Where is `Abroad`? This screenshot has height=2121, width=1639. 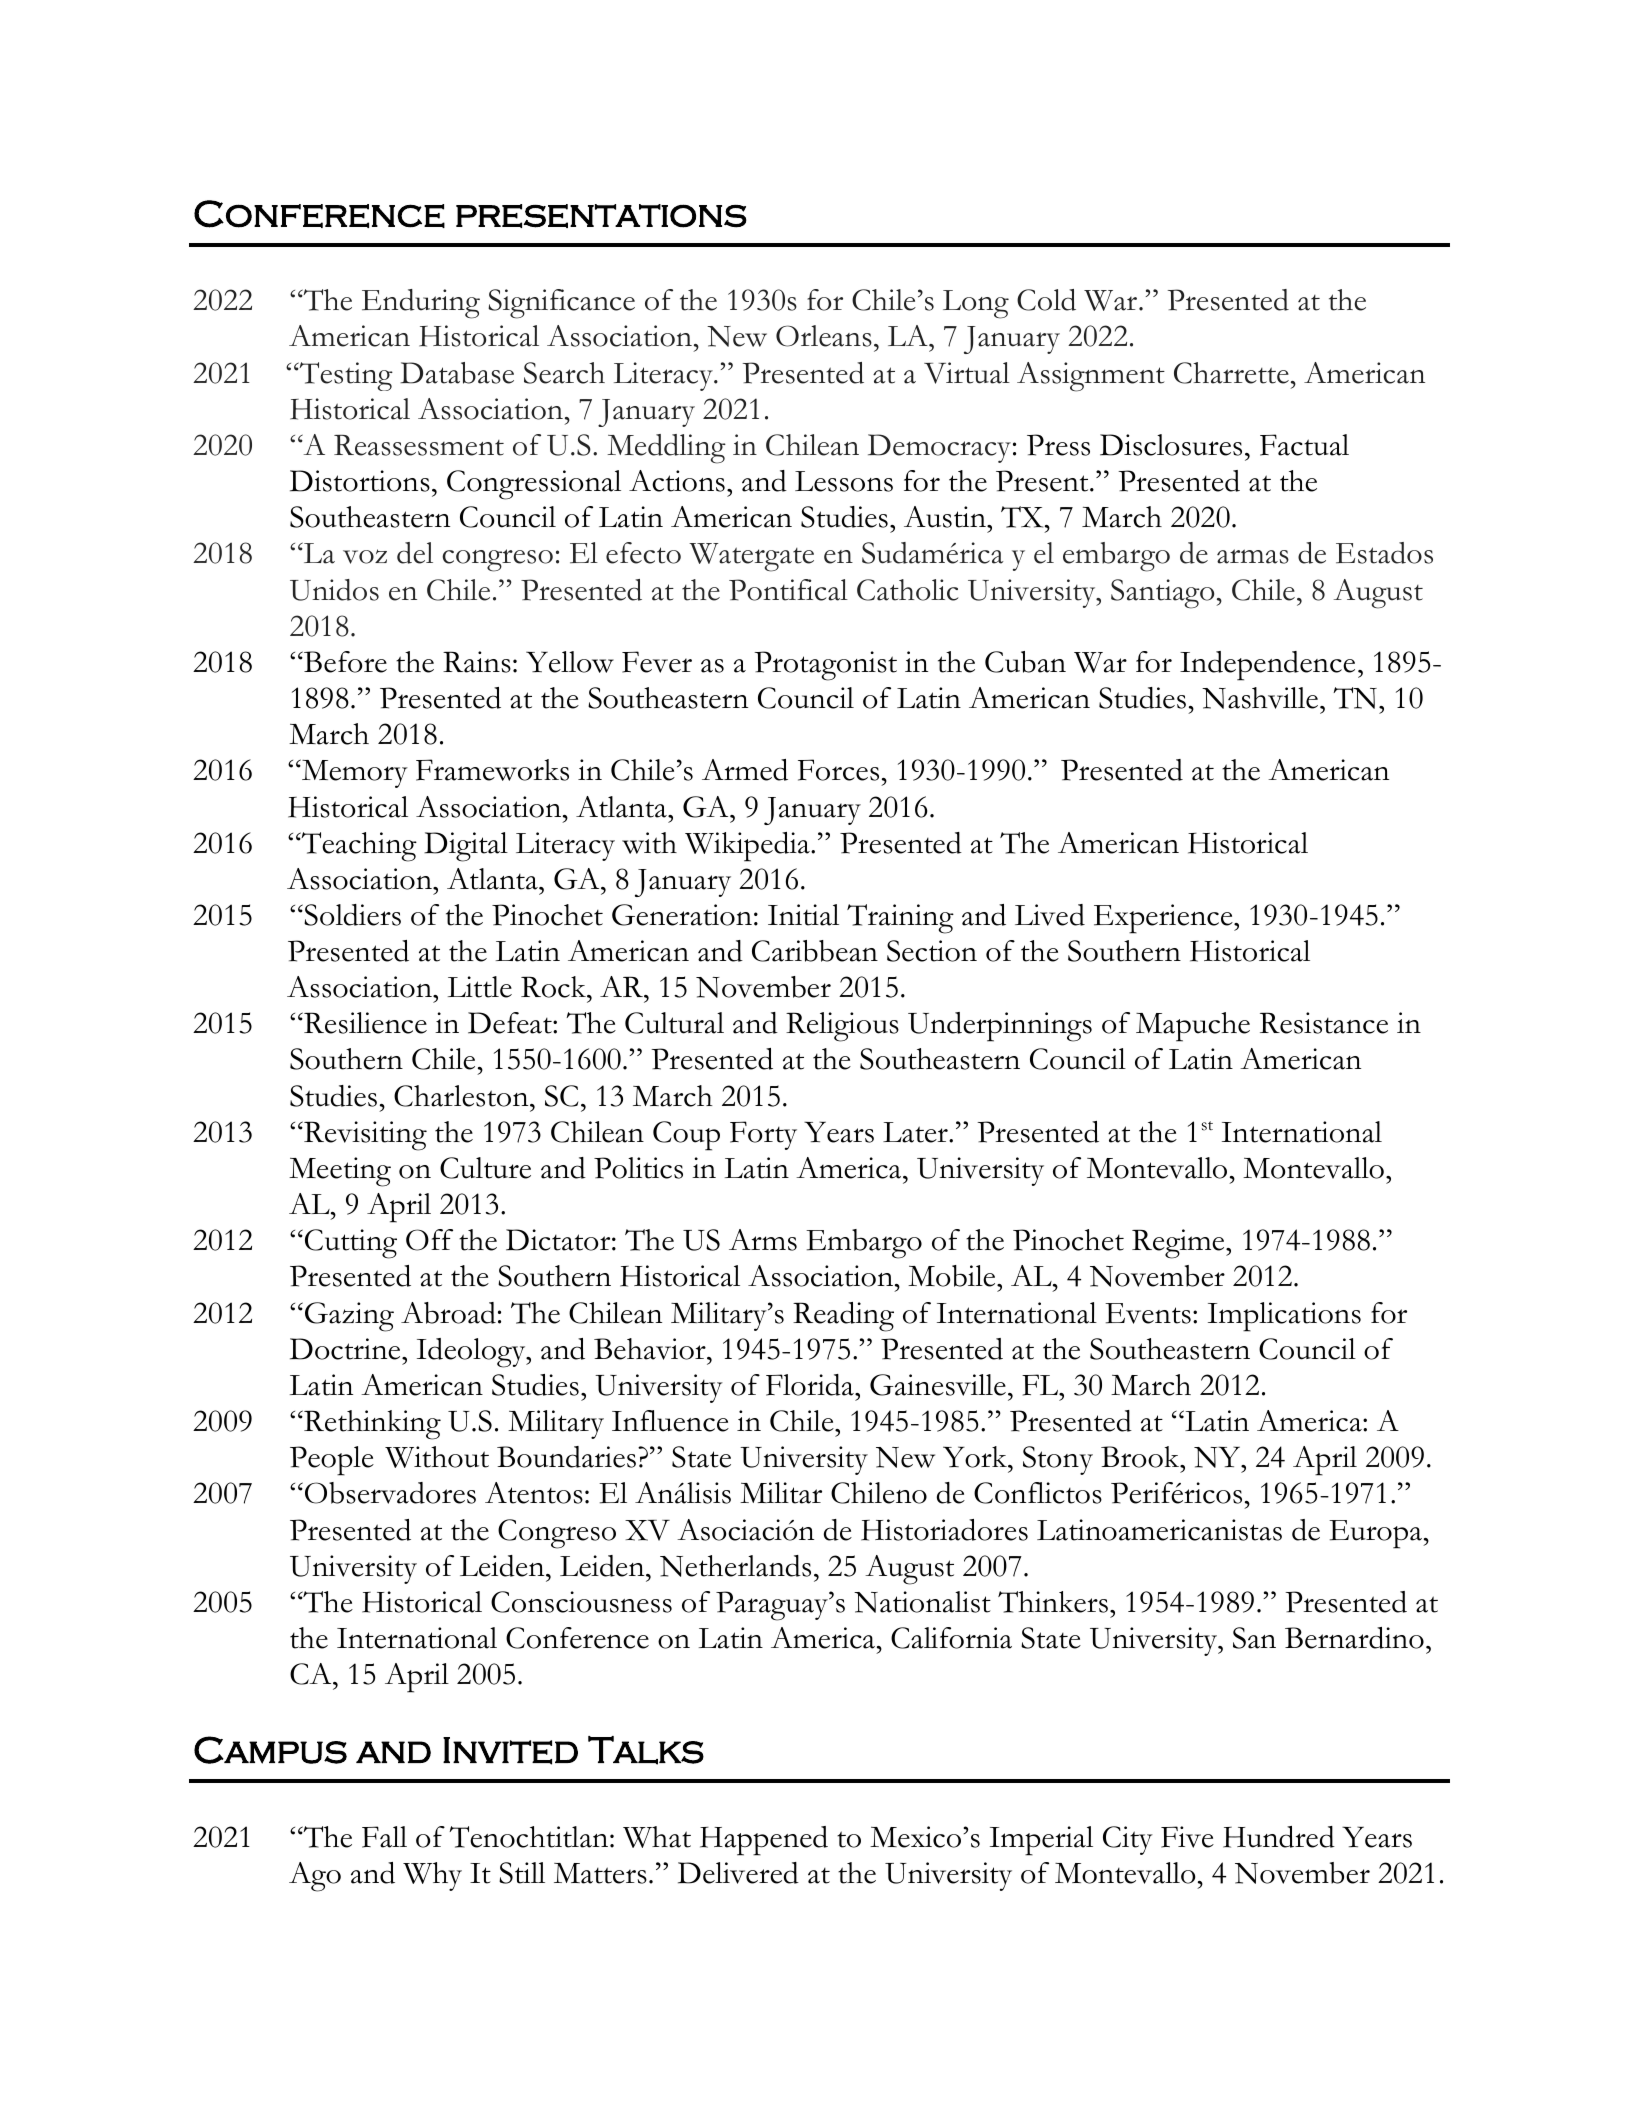
Abroad is located at coordinates (448, 1313).
